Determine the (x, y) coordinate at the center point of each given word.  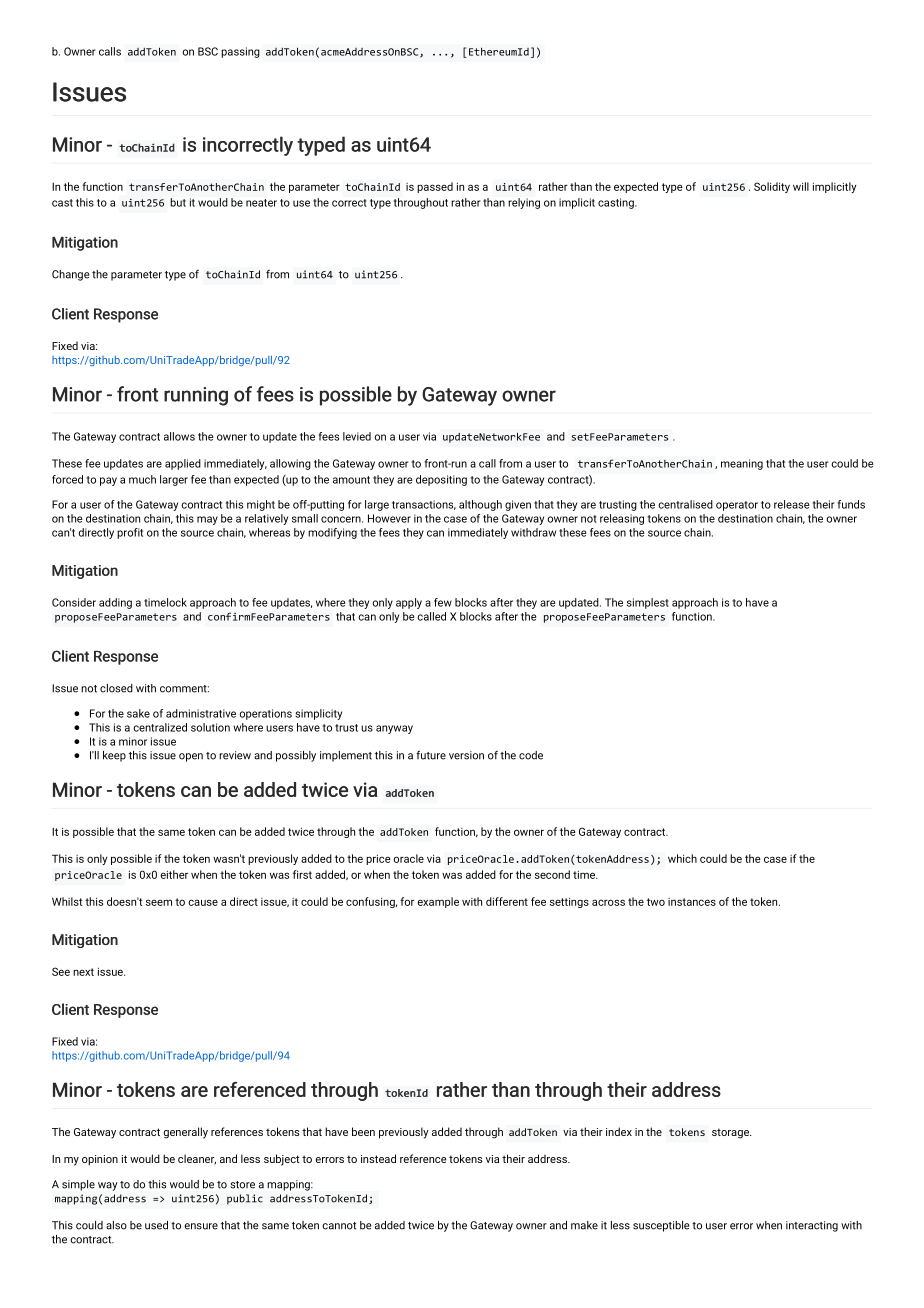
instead (378, 1158)
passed (435, 187)
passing (240, 52)
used (156, 1225)
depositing (441, 480)
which (682, 858)
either (174, 874)
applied (183, 464)
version (466, 755)
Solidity (772, 187)
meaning (742, 464)
